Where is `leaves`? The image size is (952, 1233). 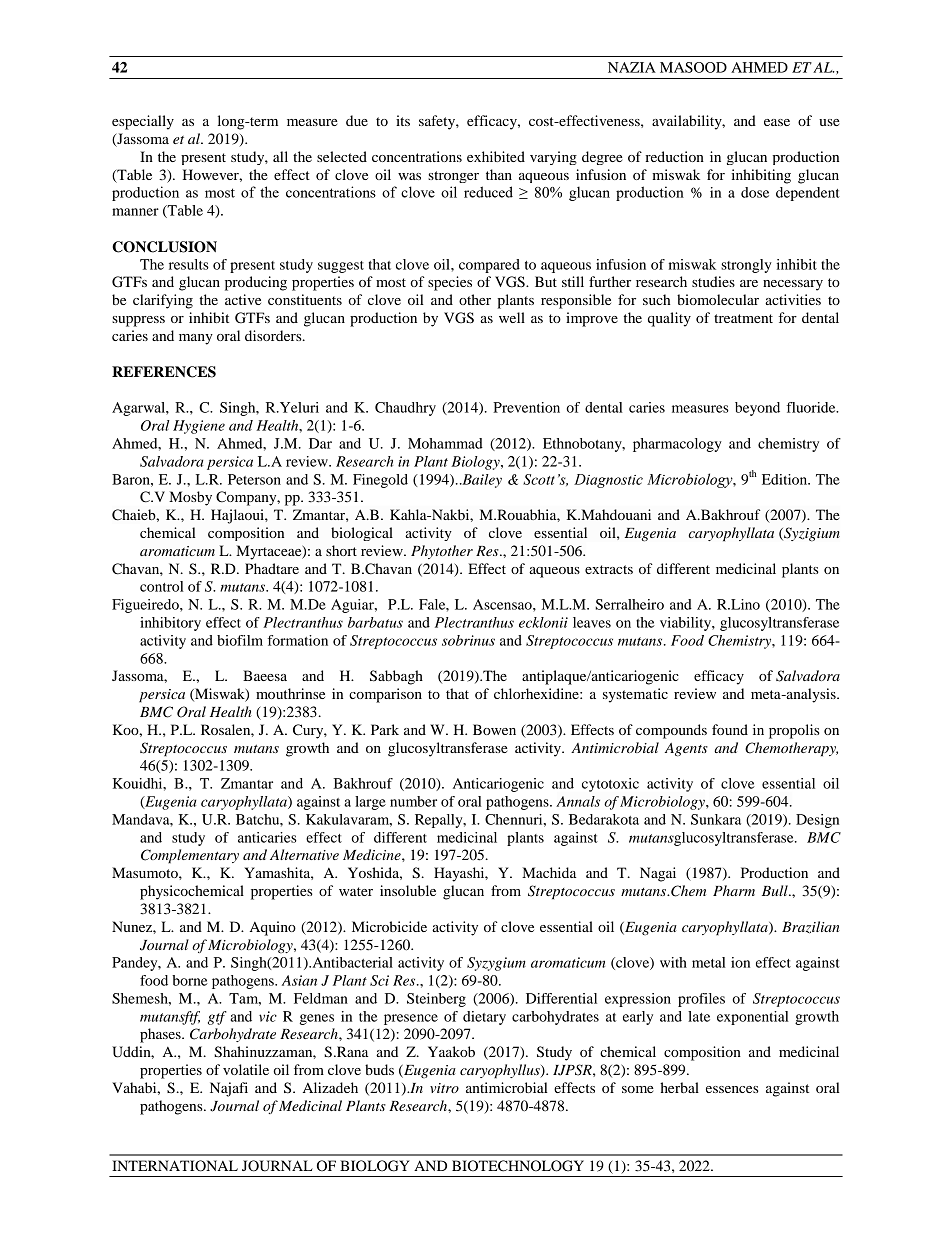
leaves is located at coordinates (592, 622).
